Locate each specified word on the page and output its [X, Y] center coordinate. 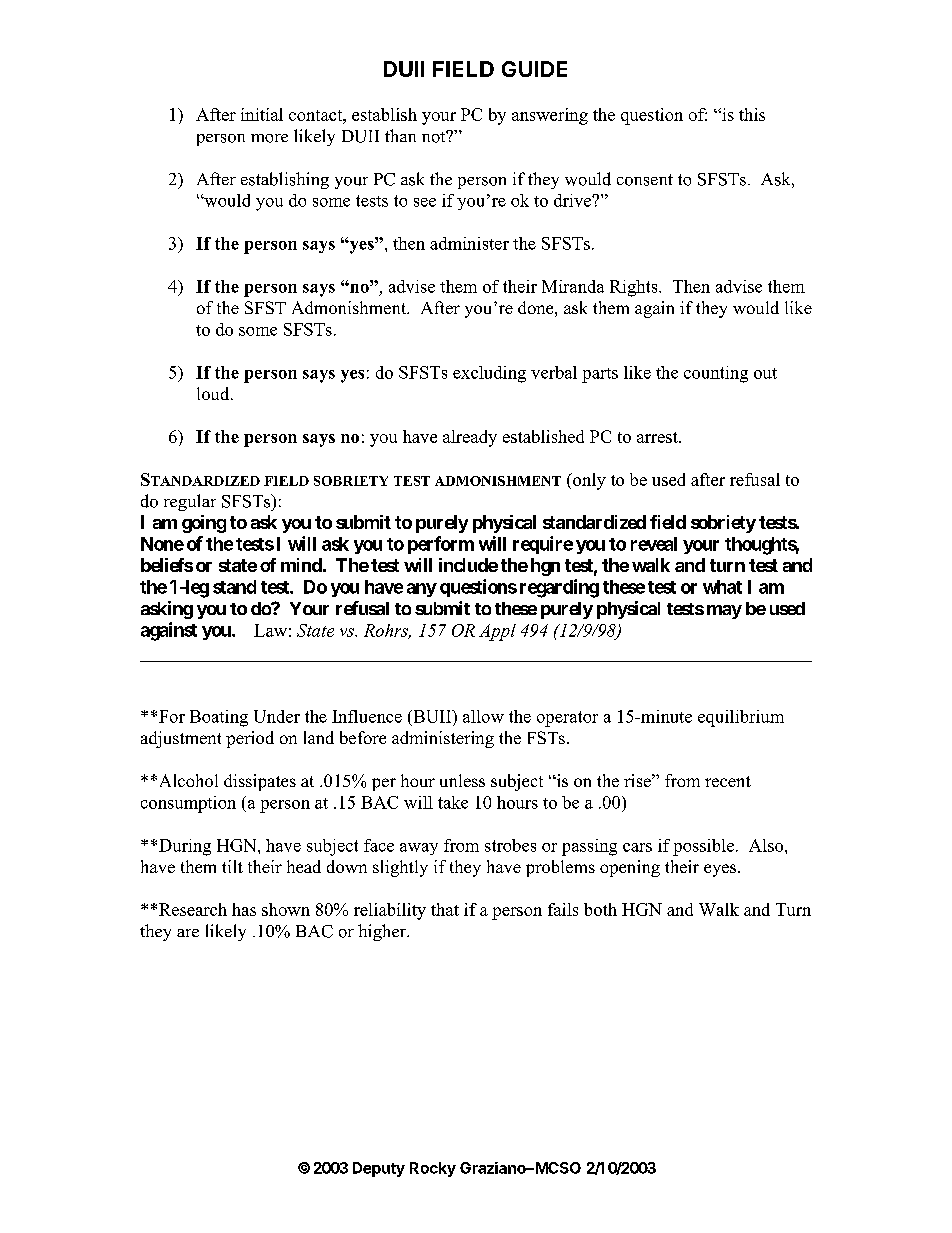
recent [728, 781]
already [470, 438]
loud [214, 393]
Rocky [433, 1169]
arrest [658, 437]
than [400, 135]
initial [262, 114]
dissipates [260, 782]
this [752, 114]
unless [462, 780]
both [600, 909]
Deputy [379, 1169]
